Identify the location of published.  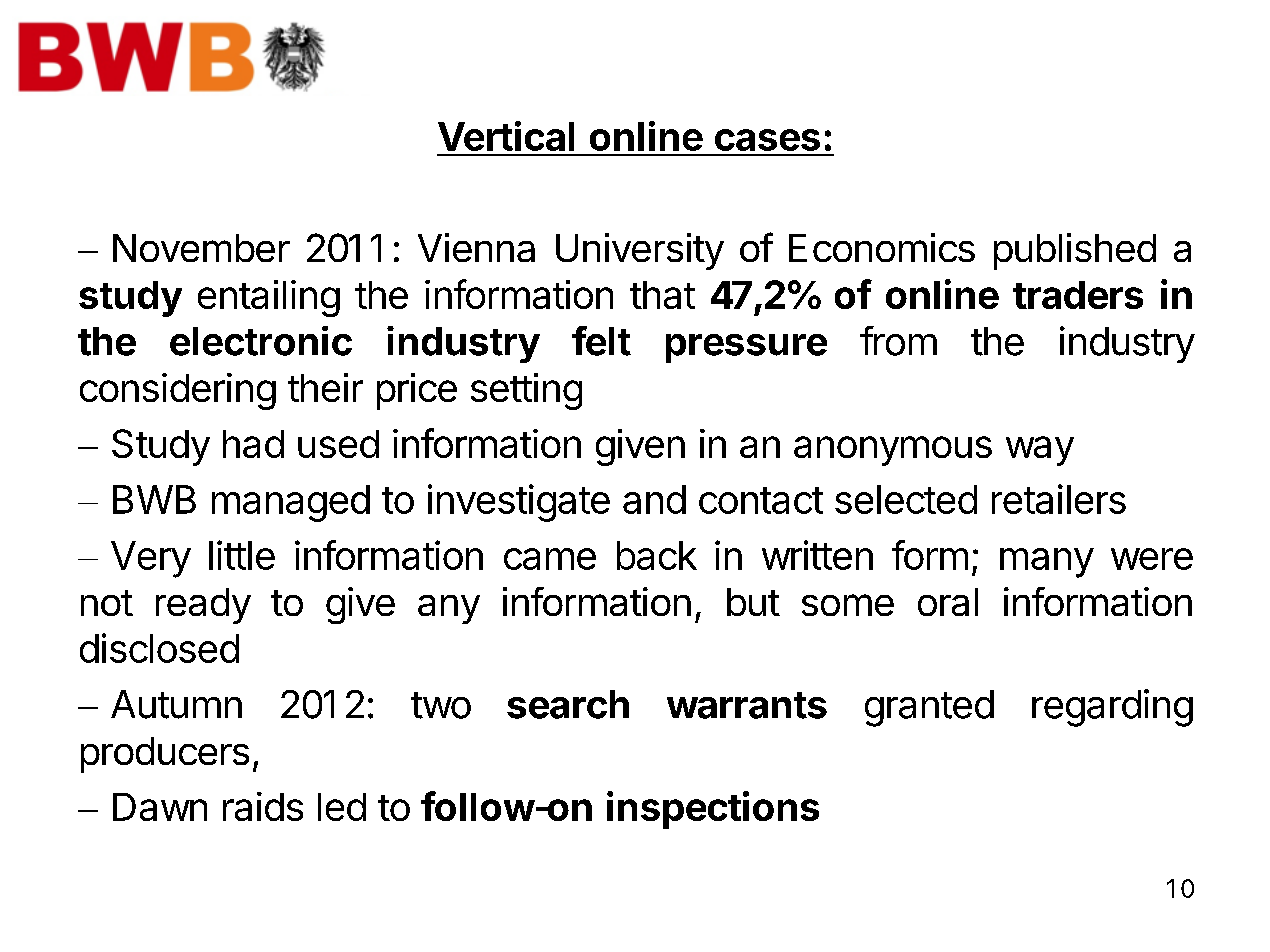
(1075, 251).
